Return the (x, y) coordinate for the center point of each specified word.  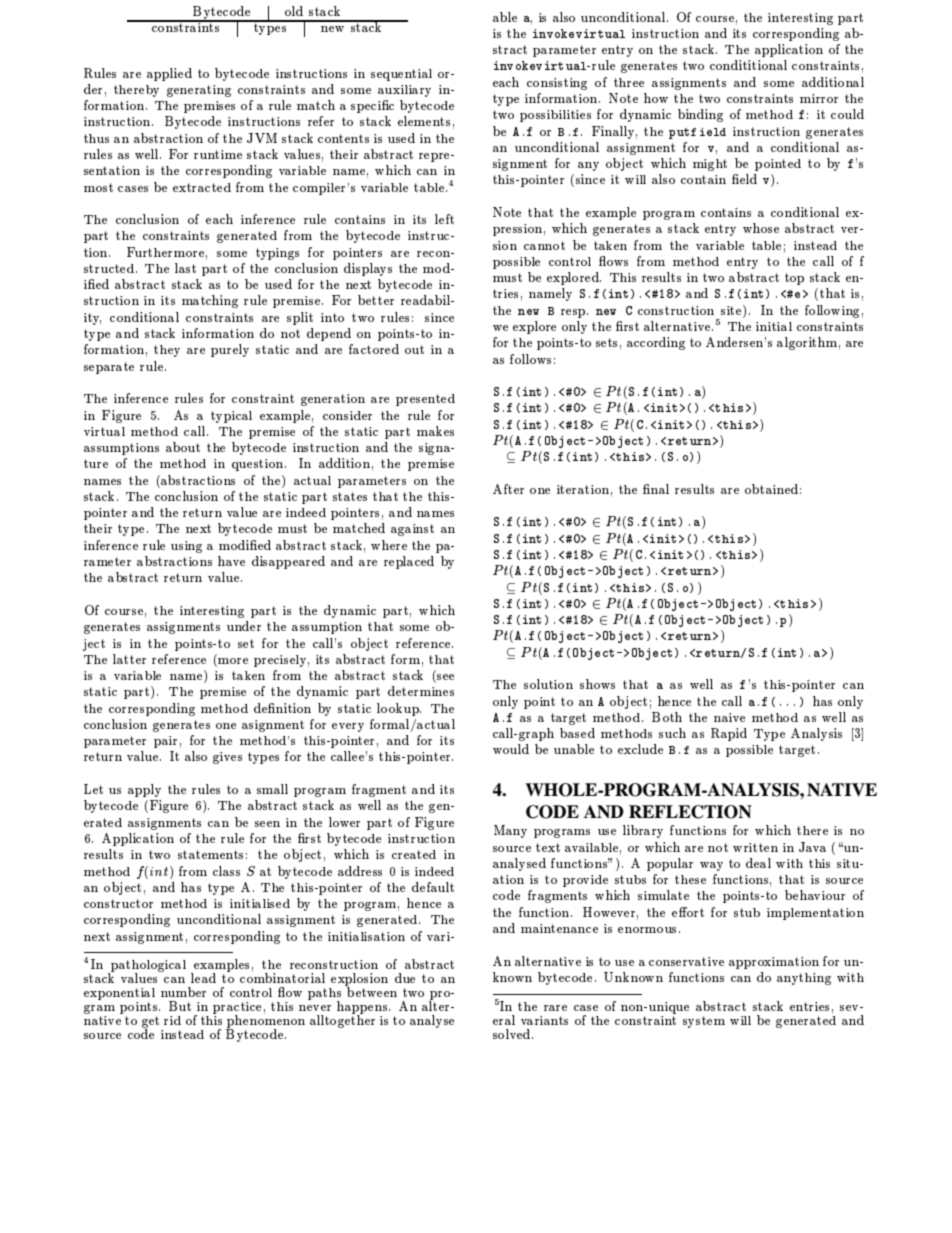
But (180, 1006)
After (508, 489)
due (405, 978)
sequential (401, 75)
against (412, 530)
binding (700, 115)
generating (199, 91)
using (186, 547)
